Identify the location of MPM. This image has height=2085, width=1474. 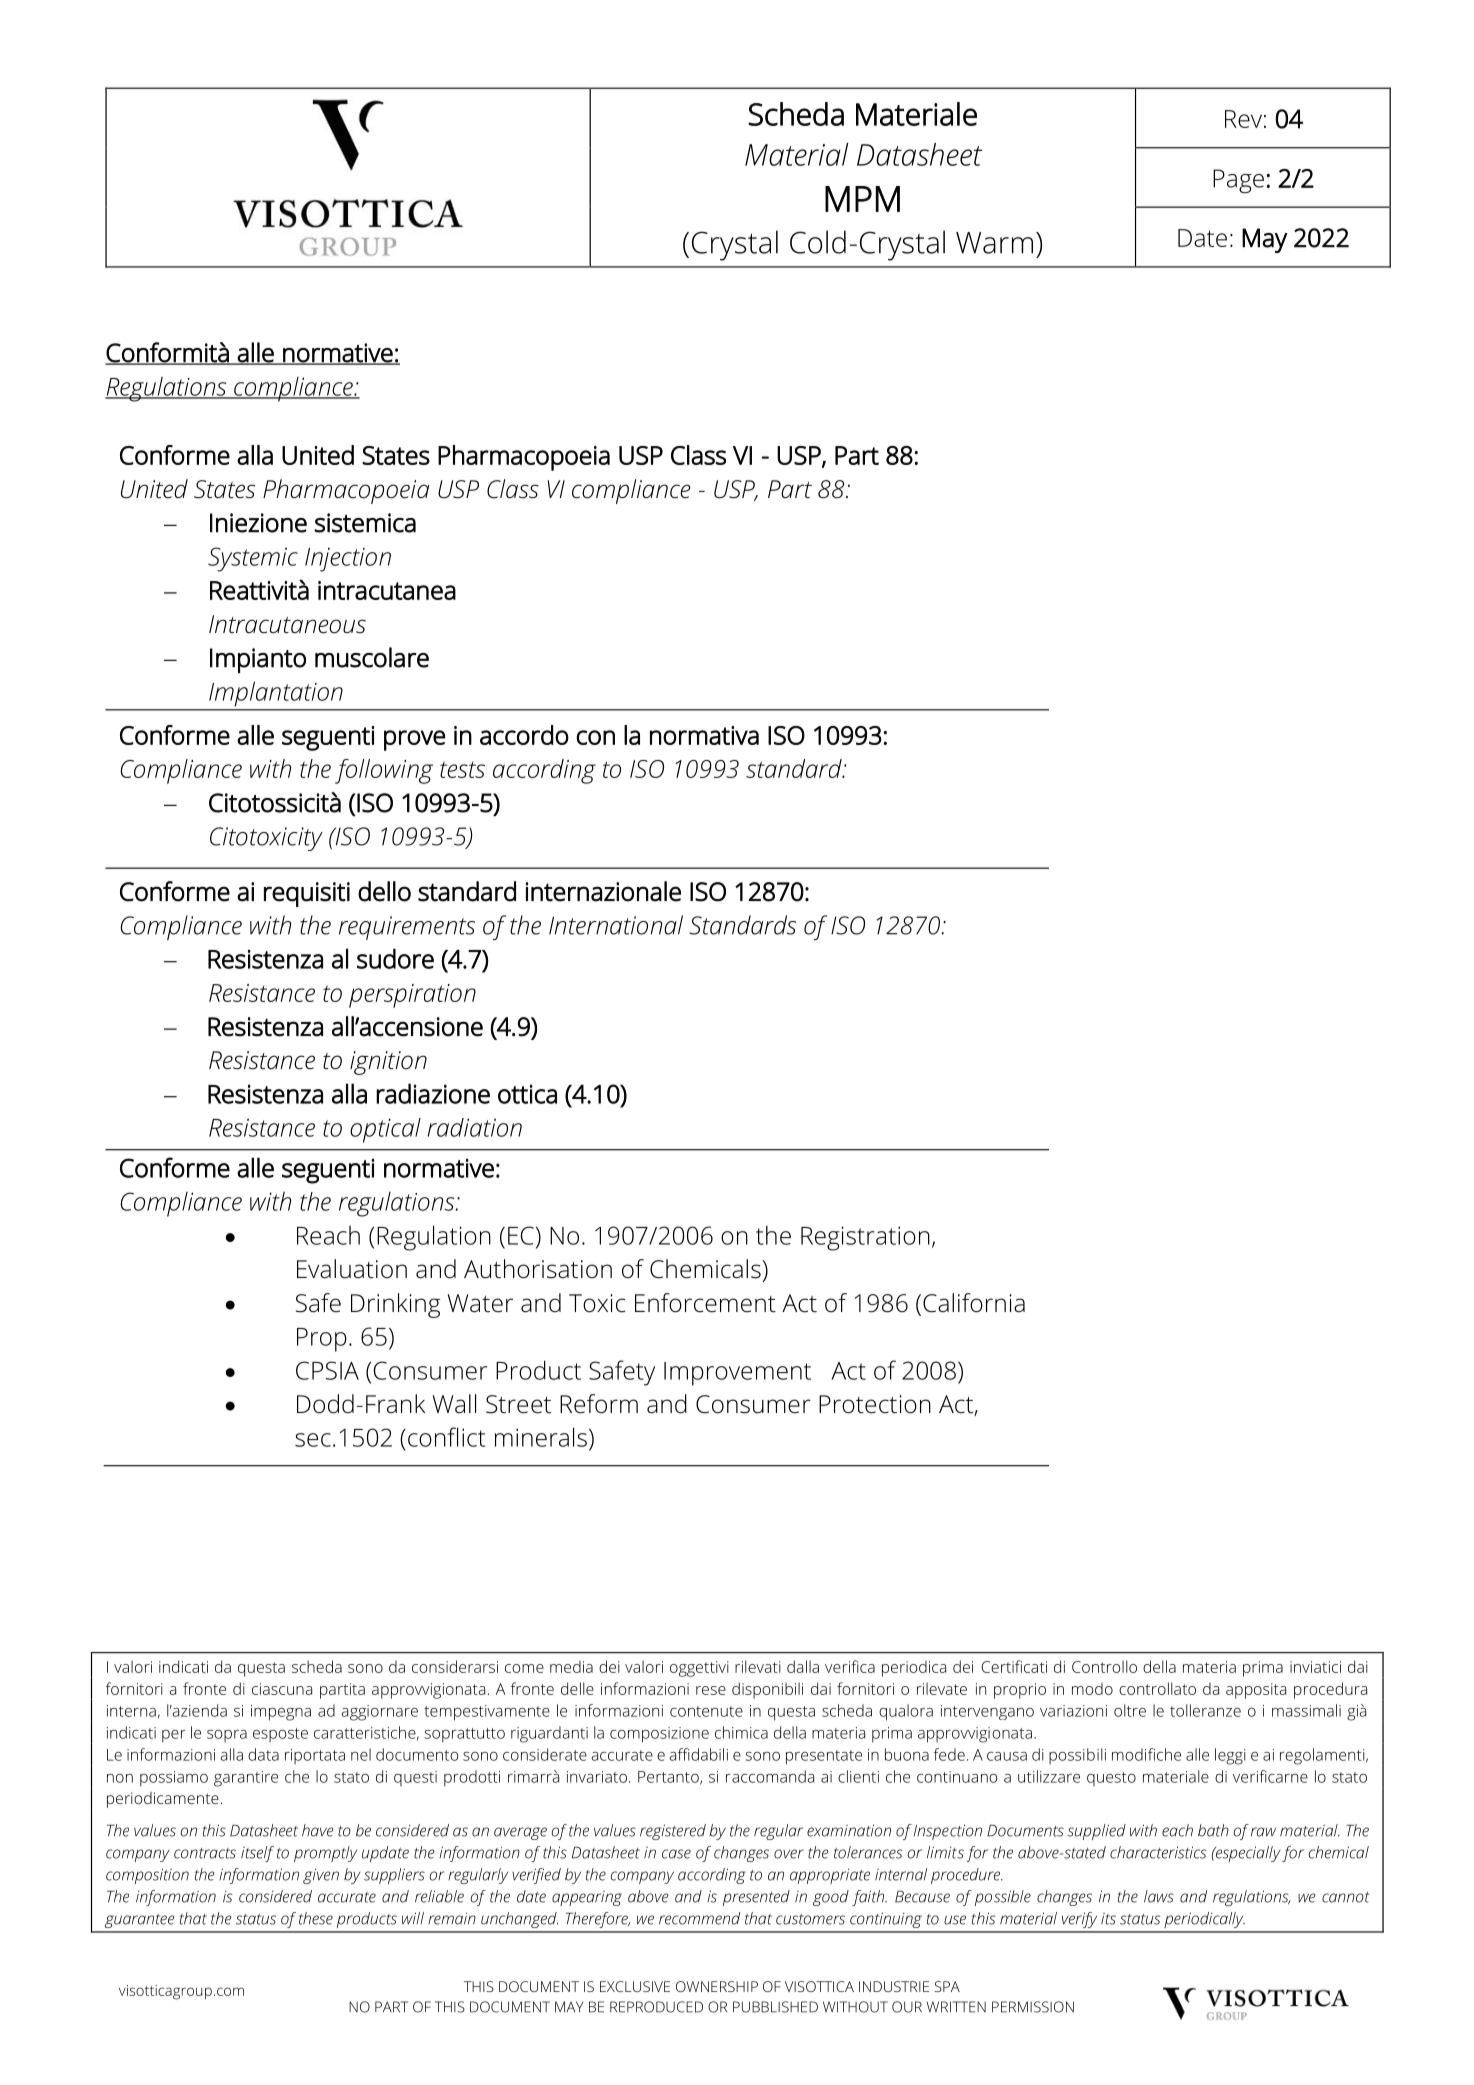
(862, 199).
